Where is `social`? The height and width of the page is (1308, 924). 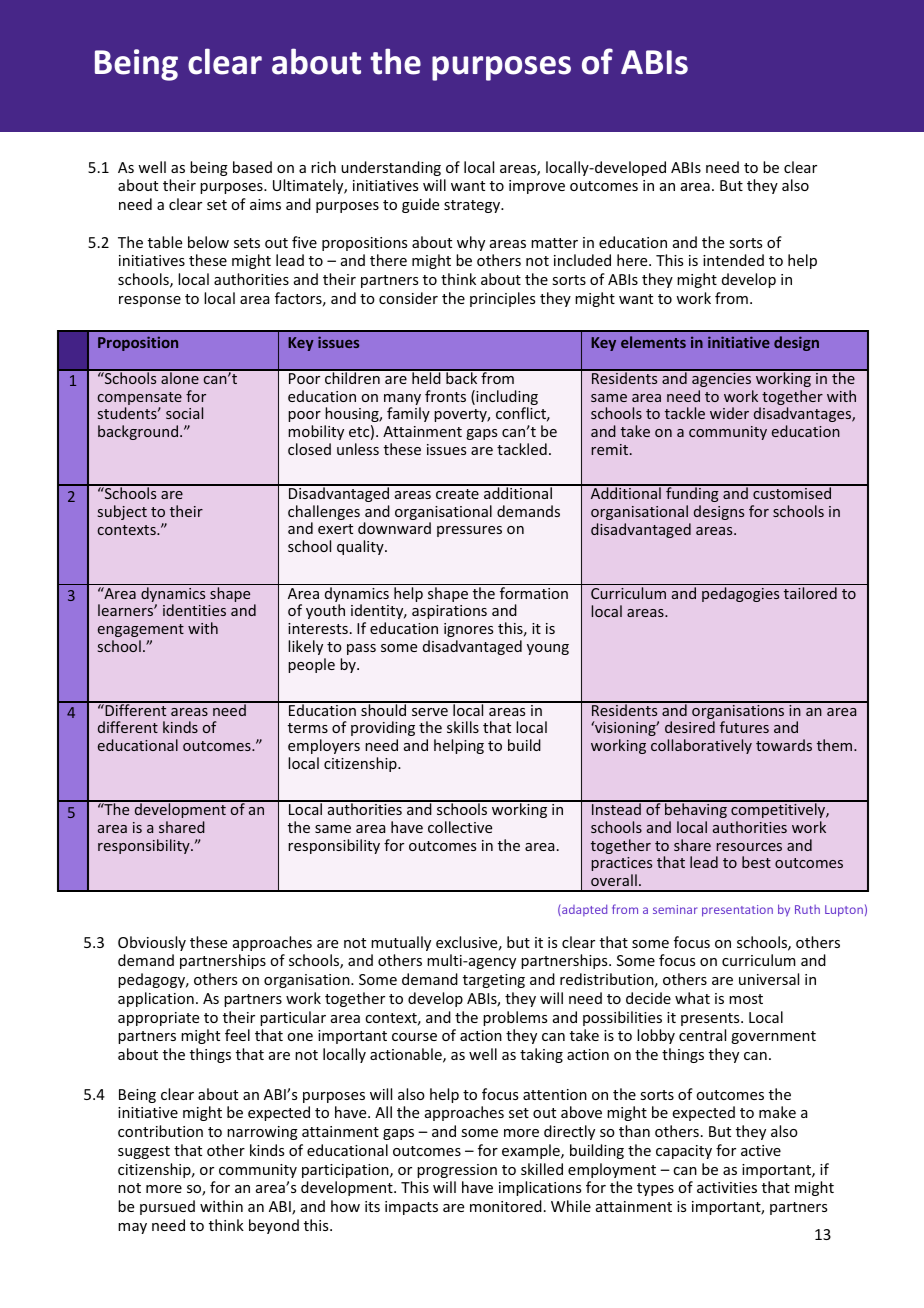 social is located at coordinates (184, 413).
